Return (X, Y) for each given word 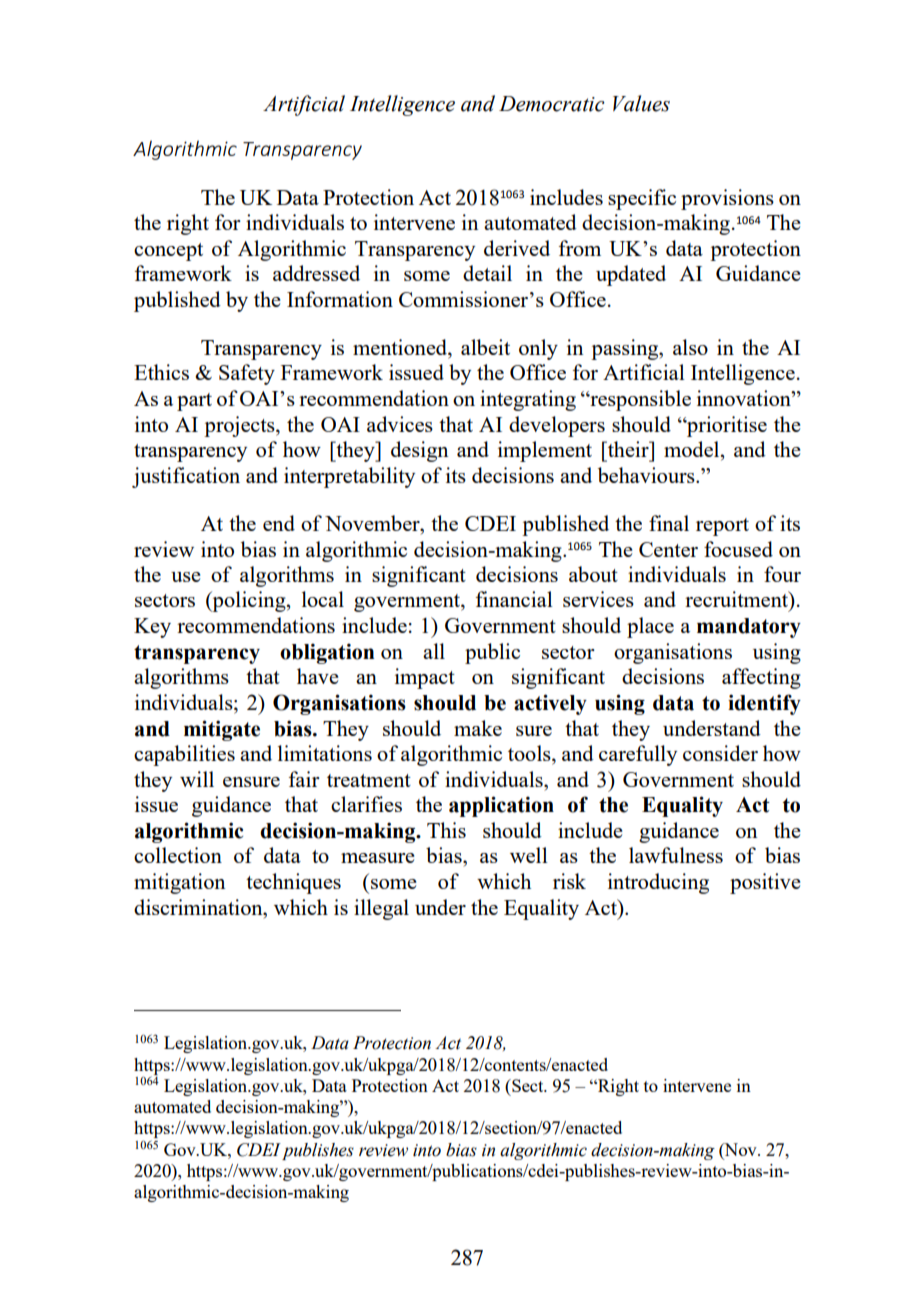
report (722, 527)
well (529, 855)
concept (168, 252)
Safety (247, 374)
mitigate (222, 730)
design (419, 451)
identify (764, 704)
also (690, 347)
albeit (485, 347)
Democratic (552, 104)
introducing (658, 883)
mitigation (179, 883)
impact (425, 678)
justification (186, 477)
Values (641, 103)
